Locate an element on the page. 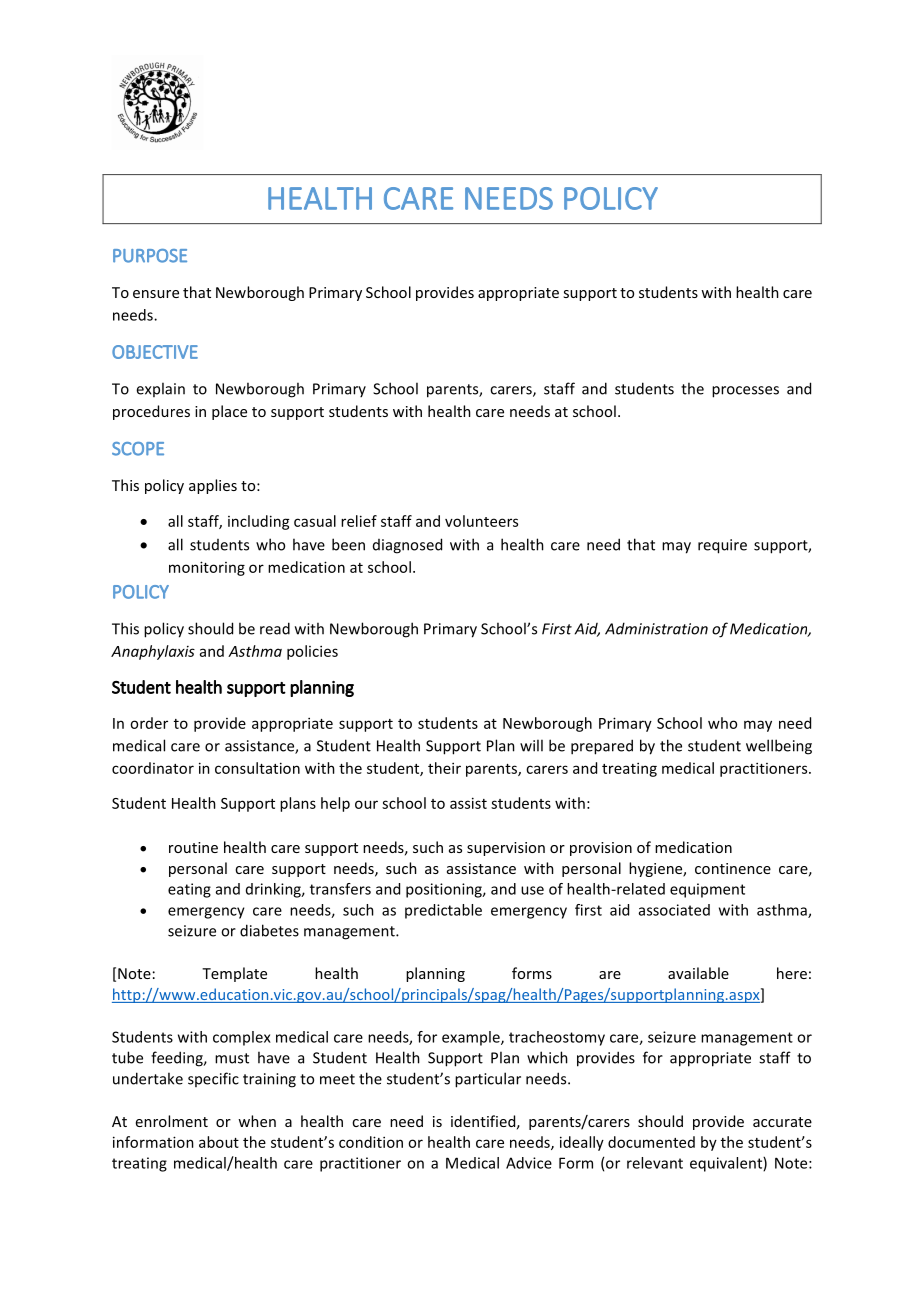  Template is located at coordinates (234, 974).
